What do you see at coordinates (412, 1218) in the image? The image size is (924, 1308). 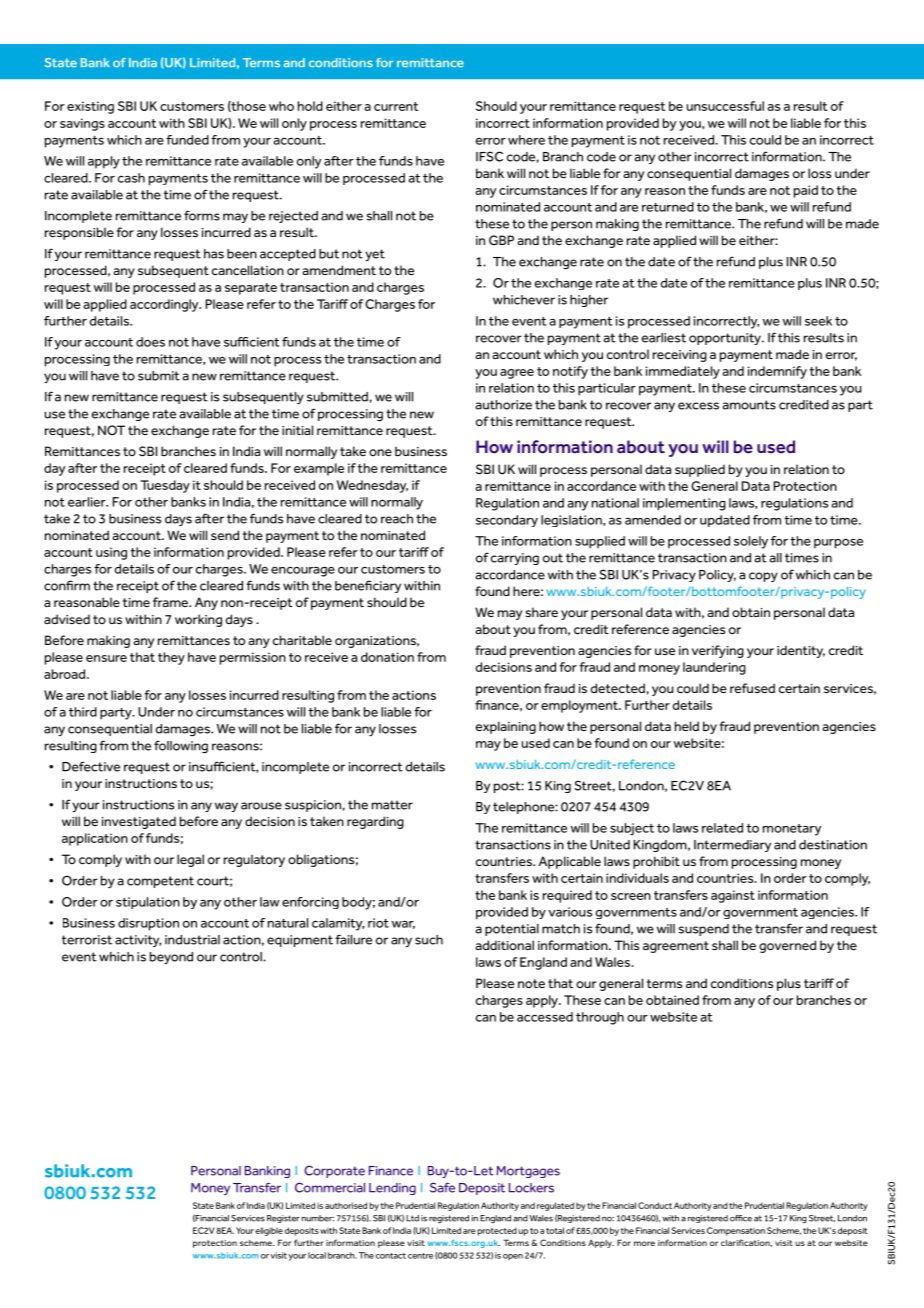 I see `Ltd` at bounding box center [412, 1218].
